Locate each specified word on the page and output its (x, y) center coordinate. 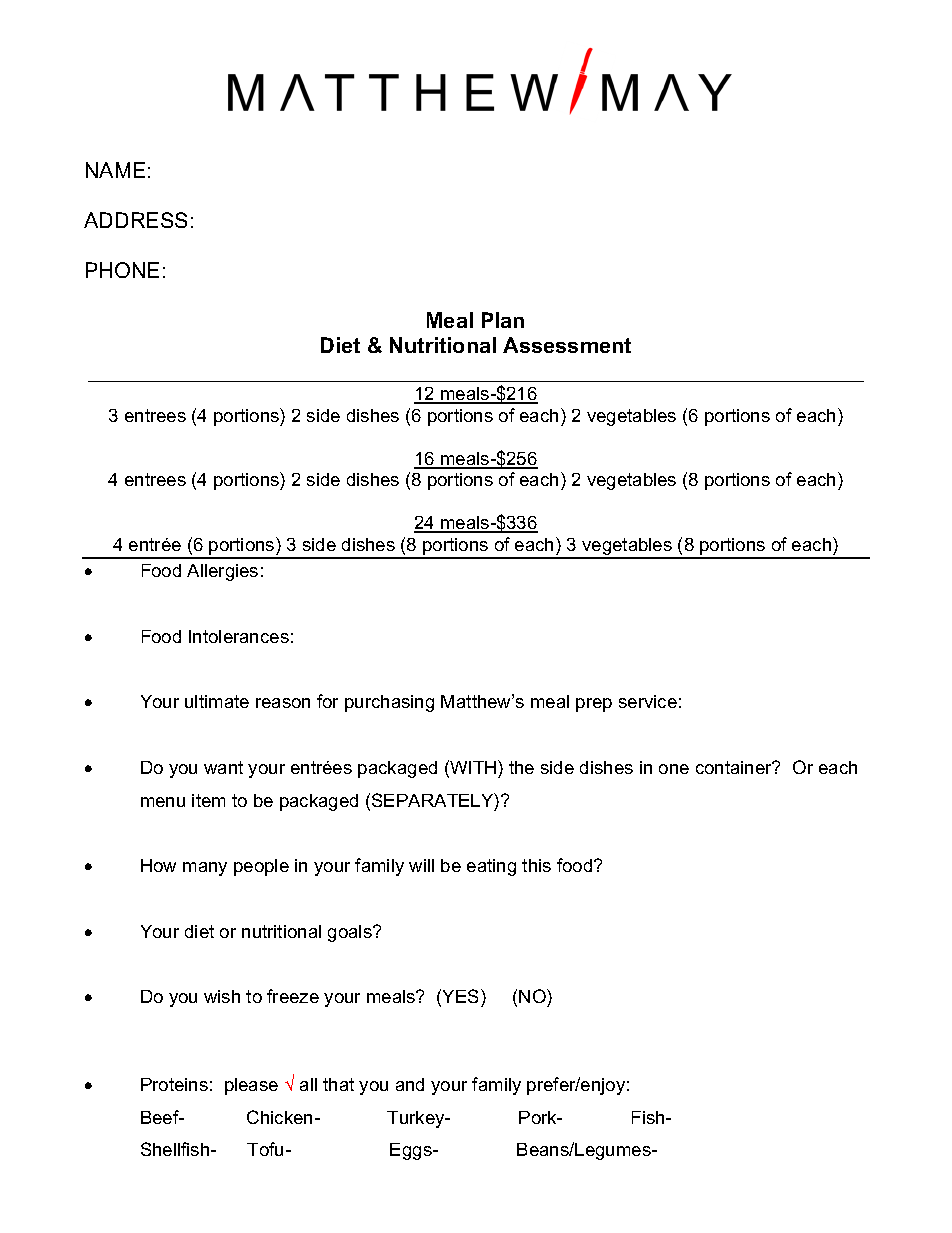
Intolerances (239, 636)
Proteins (174, 1084)
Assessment (567, 345)
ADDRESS (135, 220)
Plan (503, 320)
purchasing (389, 703)
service (648, 701)
